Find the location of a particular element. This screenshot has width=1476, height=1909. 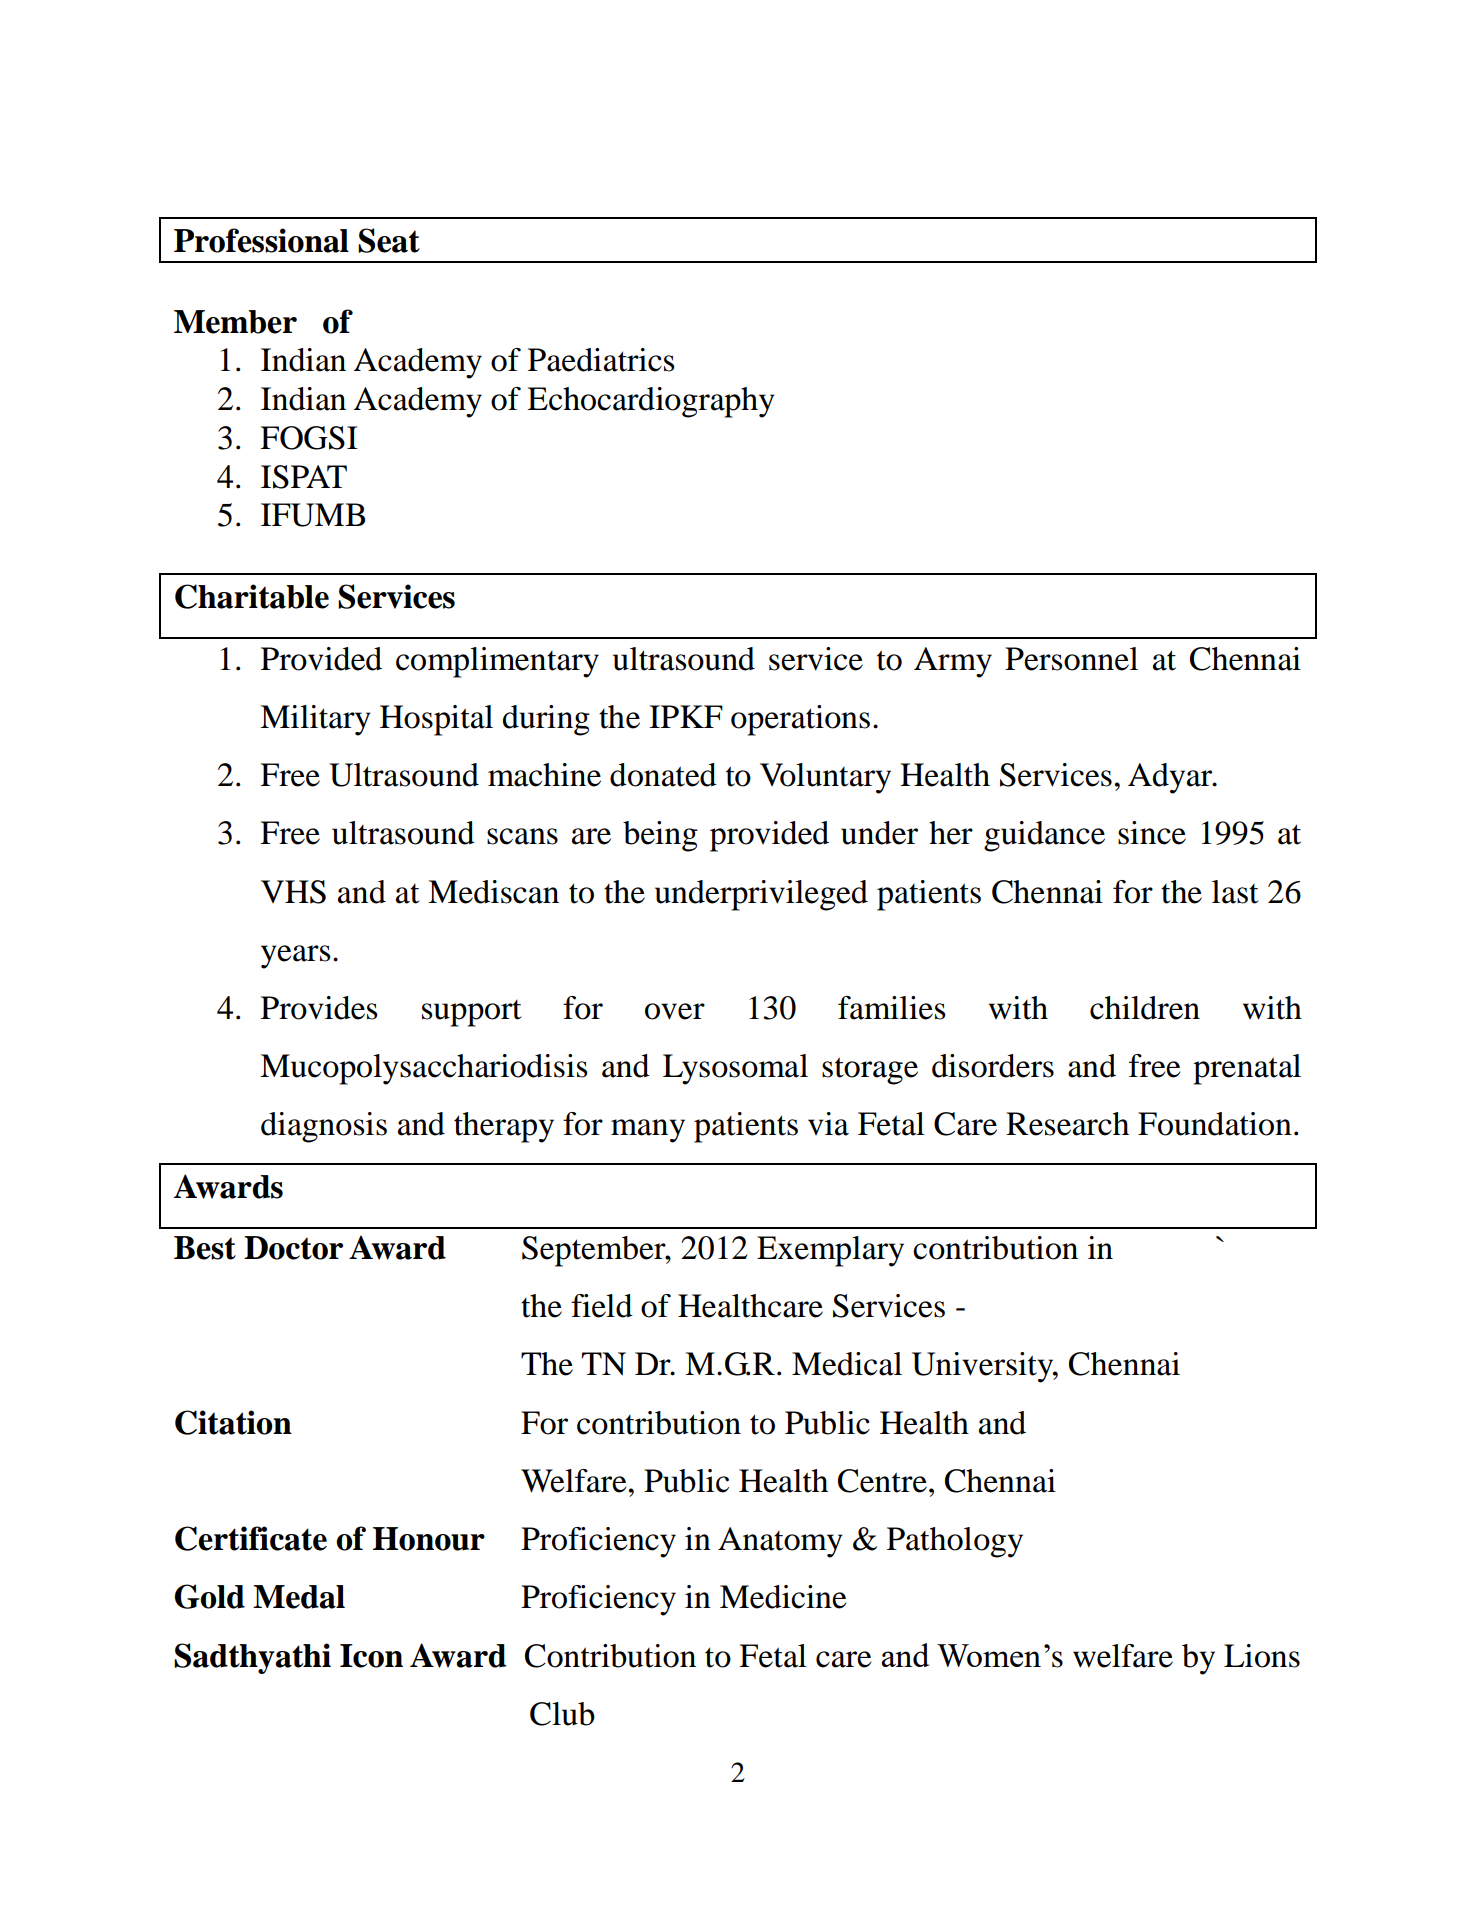

Echocardiography is located at coordinates (651, 402).
